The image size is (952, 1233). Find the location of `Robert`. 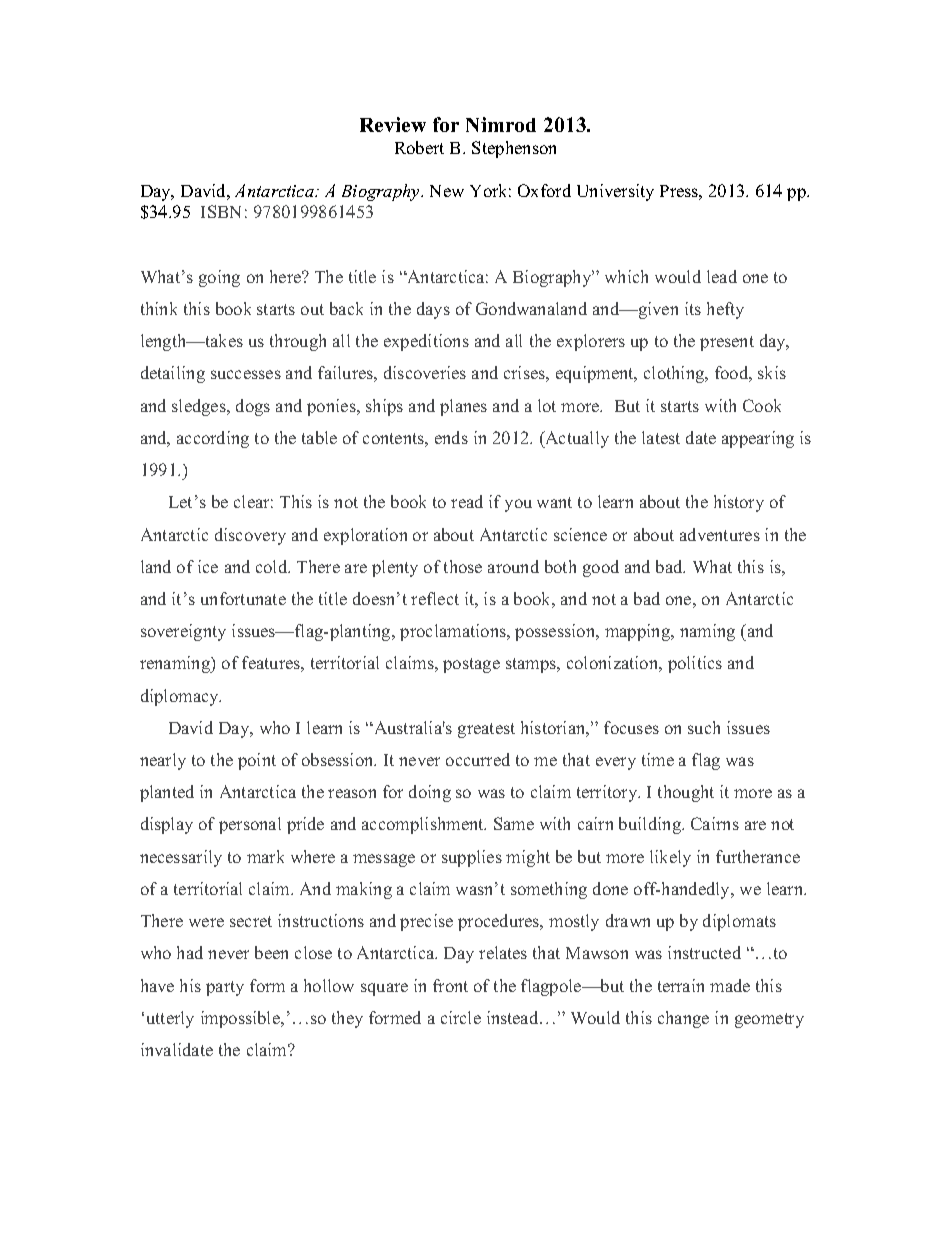

Robert is located at coordinates (419, 147).
